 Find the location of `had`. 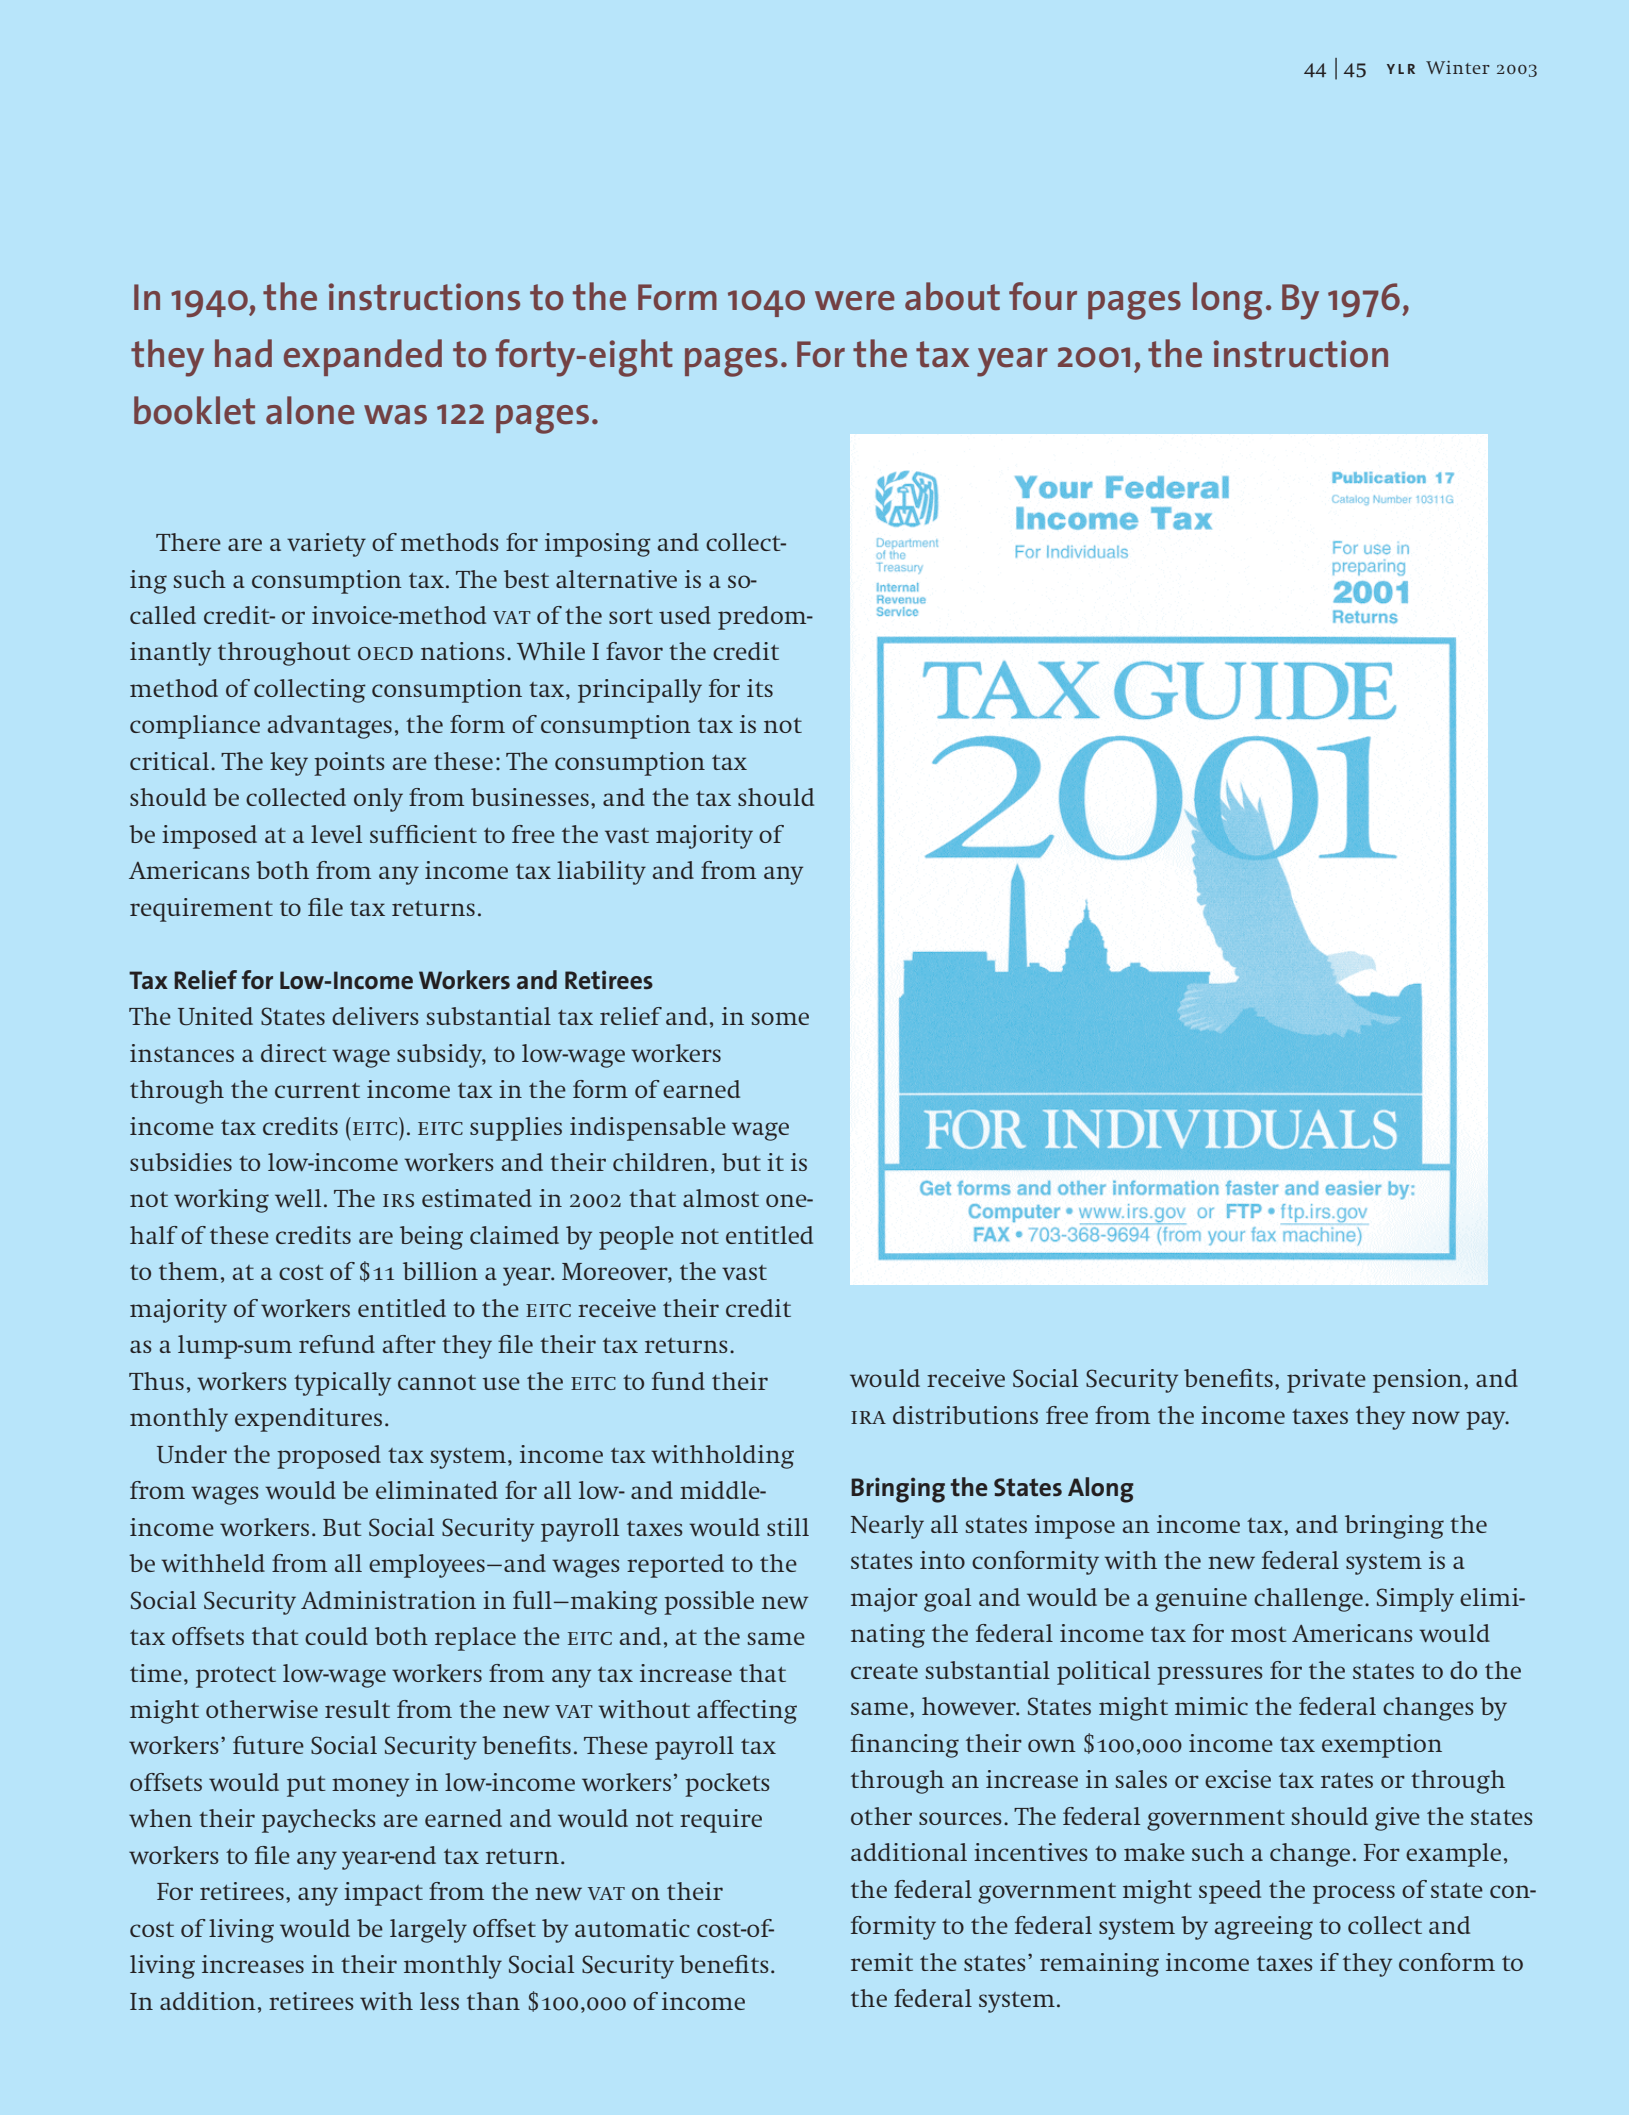

had is located at coordinates (243, 353).
